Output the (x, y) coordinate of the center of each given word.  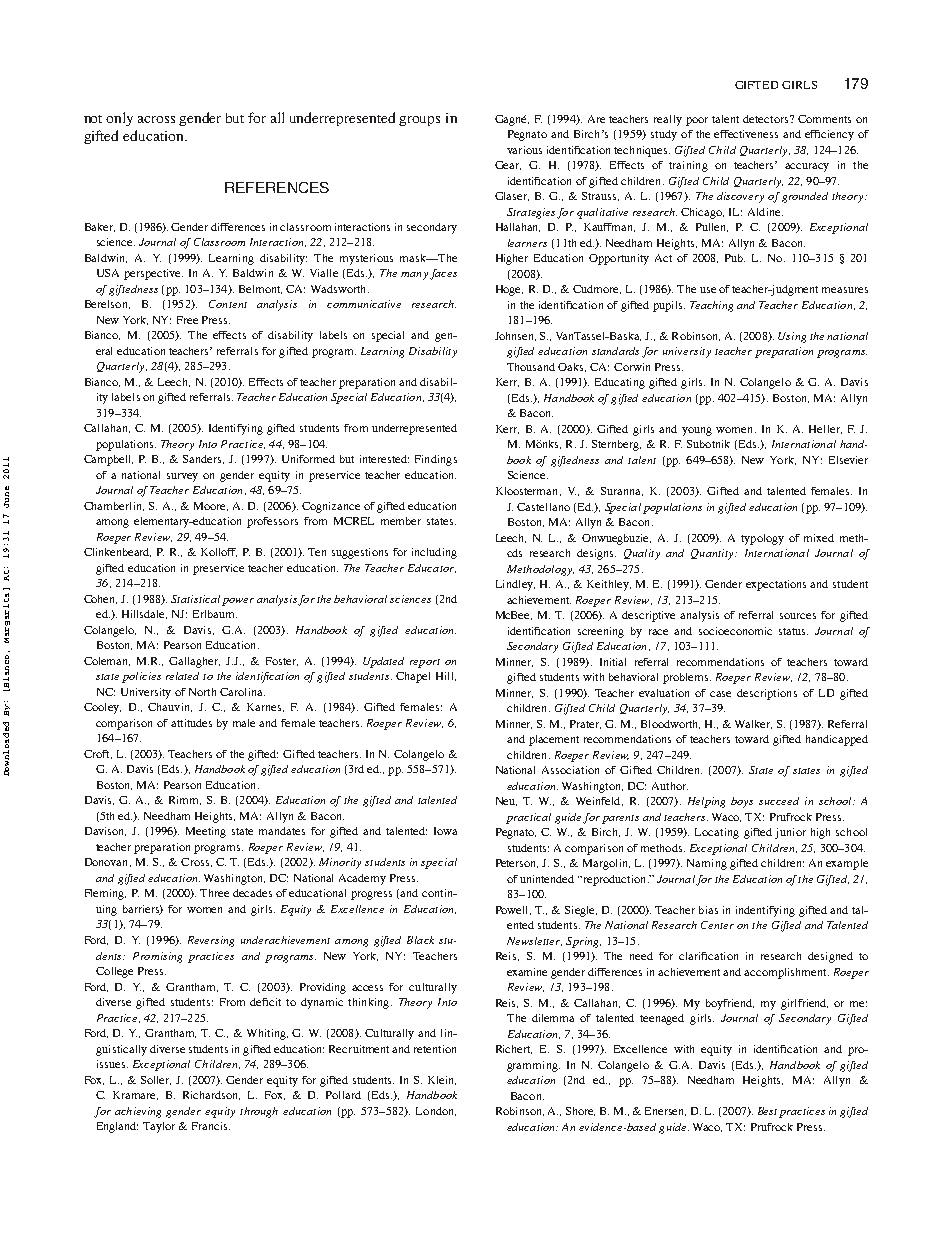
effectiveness (746, 134)
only (119, 119)
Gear (508, 165)
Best (767, 1111)
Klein (442, 1080)
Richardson (211, 1095)
